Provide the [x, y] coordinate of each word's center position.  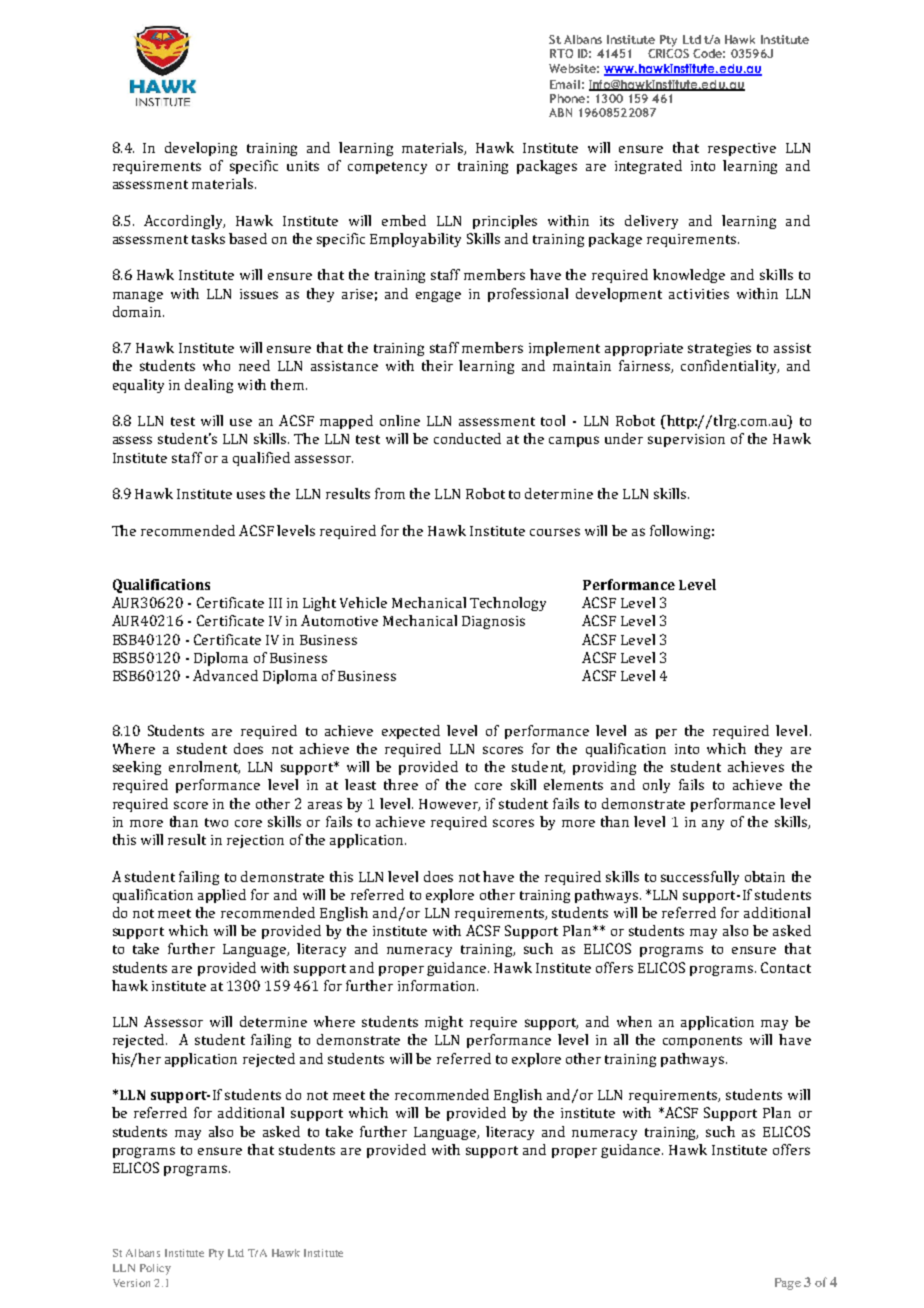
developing [201, 149]
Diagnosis [493, 622]
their [437, 365]
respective [742, 149]
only [656, 786]
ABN [560, 112]
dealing [209, 386]
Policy [155, 1269]
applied [222, 896]
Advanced [225, 675]
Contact [786, 967]
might [444, 1023]
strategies [719, 349]
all [621, 1039]
